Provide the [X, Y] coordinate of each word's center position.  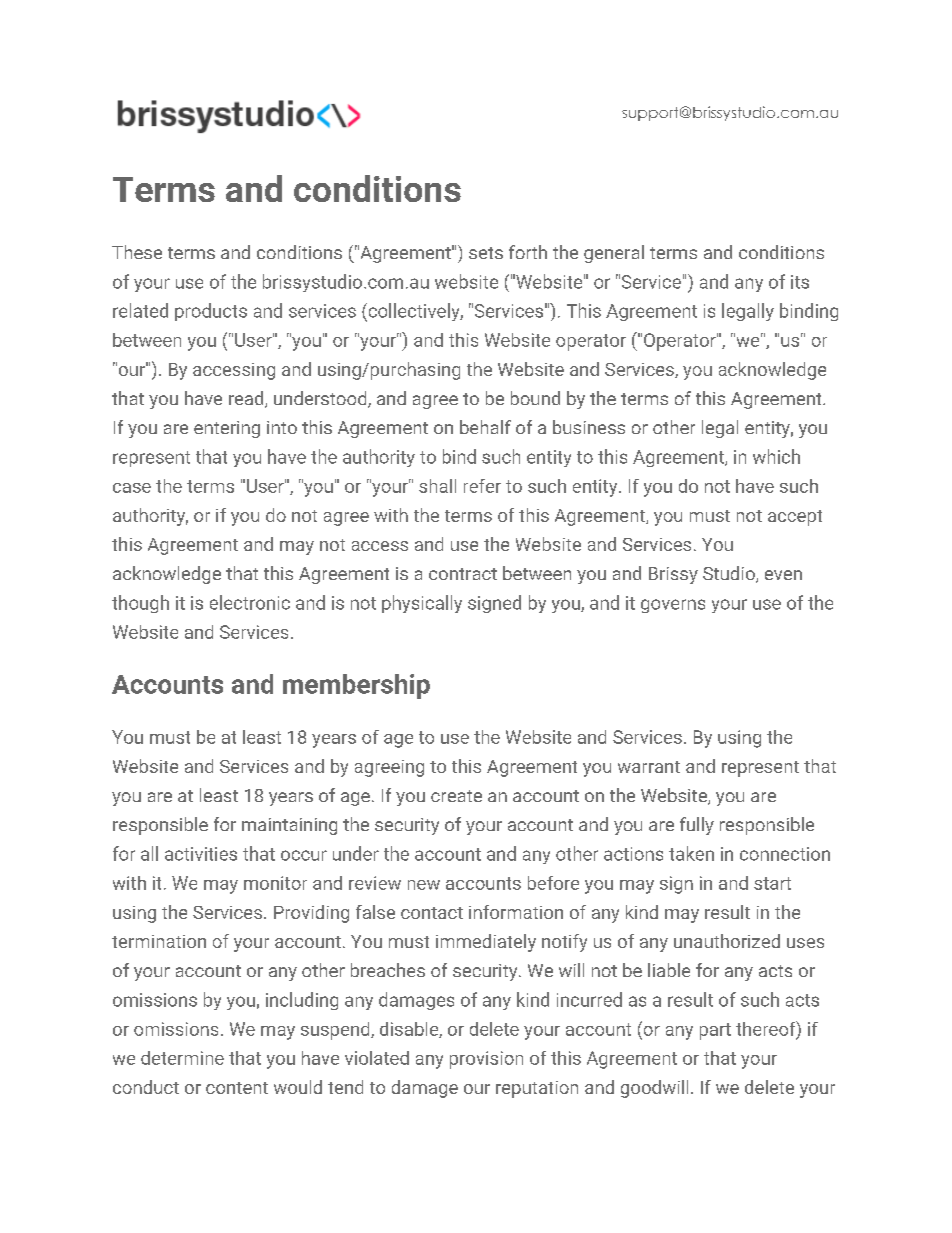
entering [227, 429]
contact [432, 913]
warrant [649, 767]
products [211, 312]
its [800, 282]
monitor [275, 883]
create [456, 796]
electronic [250, 602]
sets [486, 253]
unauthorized [727, 941]
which [776, 456]
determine [182, 1058]
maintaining [289, 826]
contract [463, 574]
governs [673, 606]
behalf [485, 427]
